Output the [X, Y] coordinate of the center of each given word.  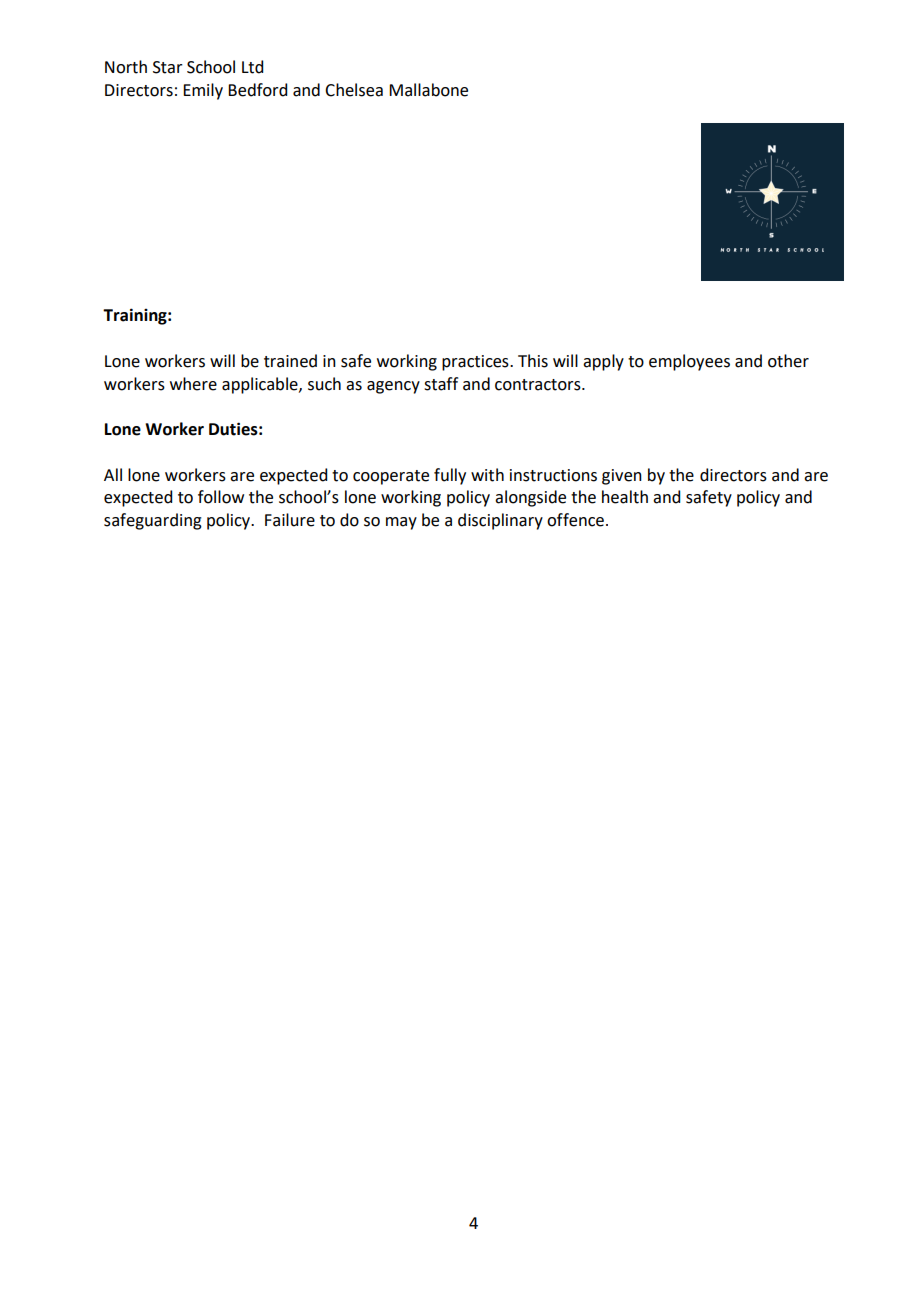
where [193, 384]
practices [476, 363]
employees [689, 362]
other [788, 361]
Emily [203, 91]
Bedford [257, 90]
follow [221, 497]
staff [441, 384]
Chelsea [354, 90]
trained [290, 361]
